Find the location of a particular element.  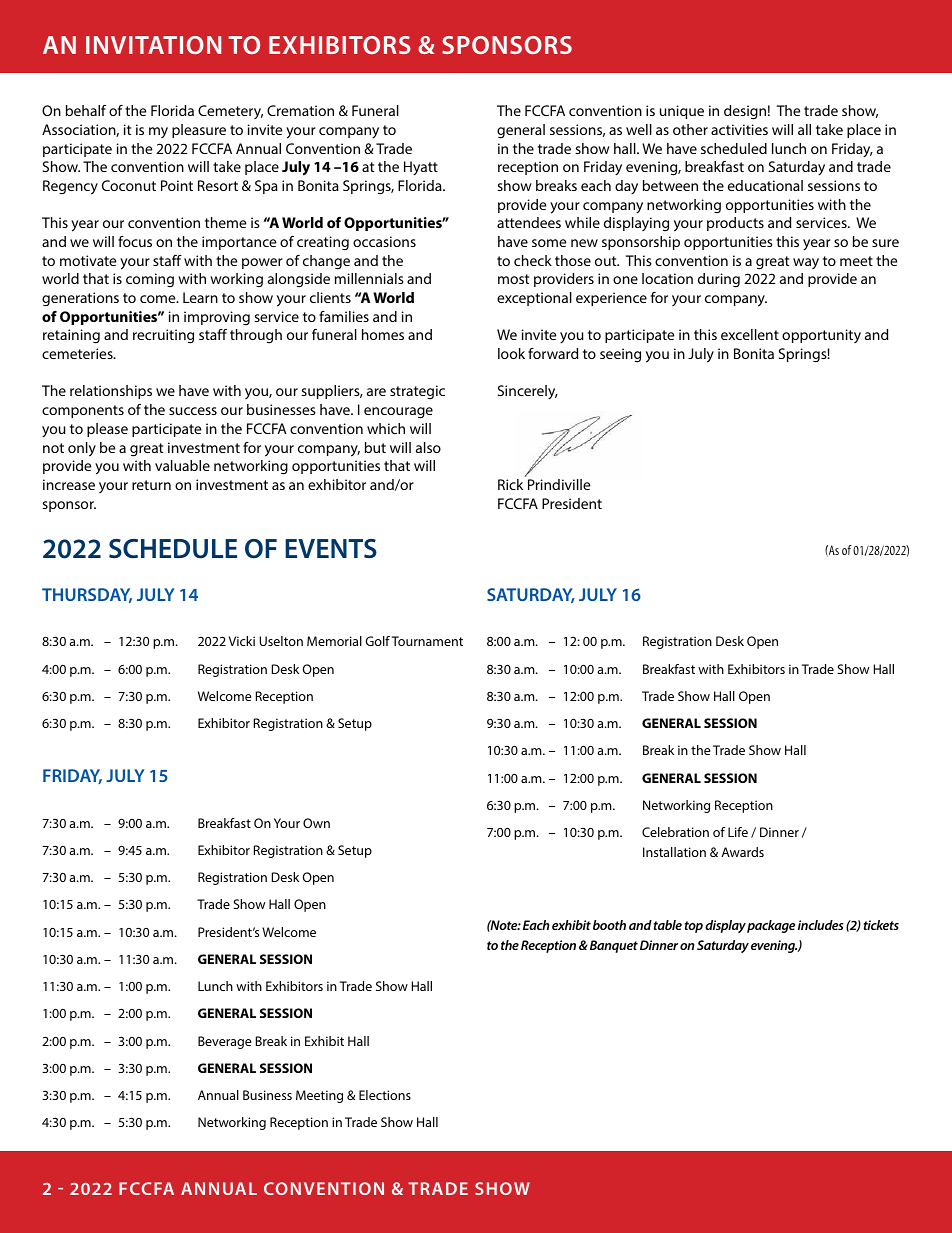

activities is located at coordinates (739, 129).
